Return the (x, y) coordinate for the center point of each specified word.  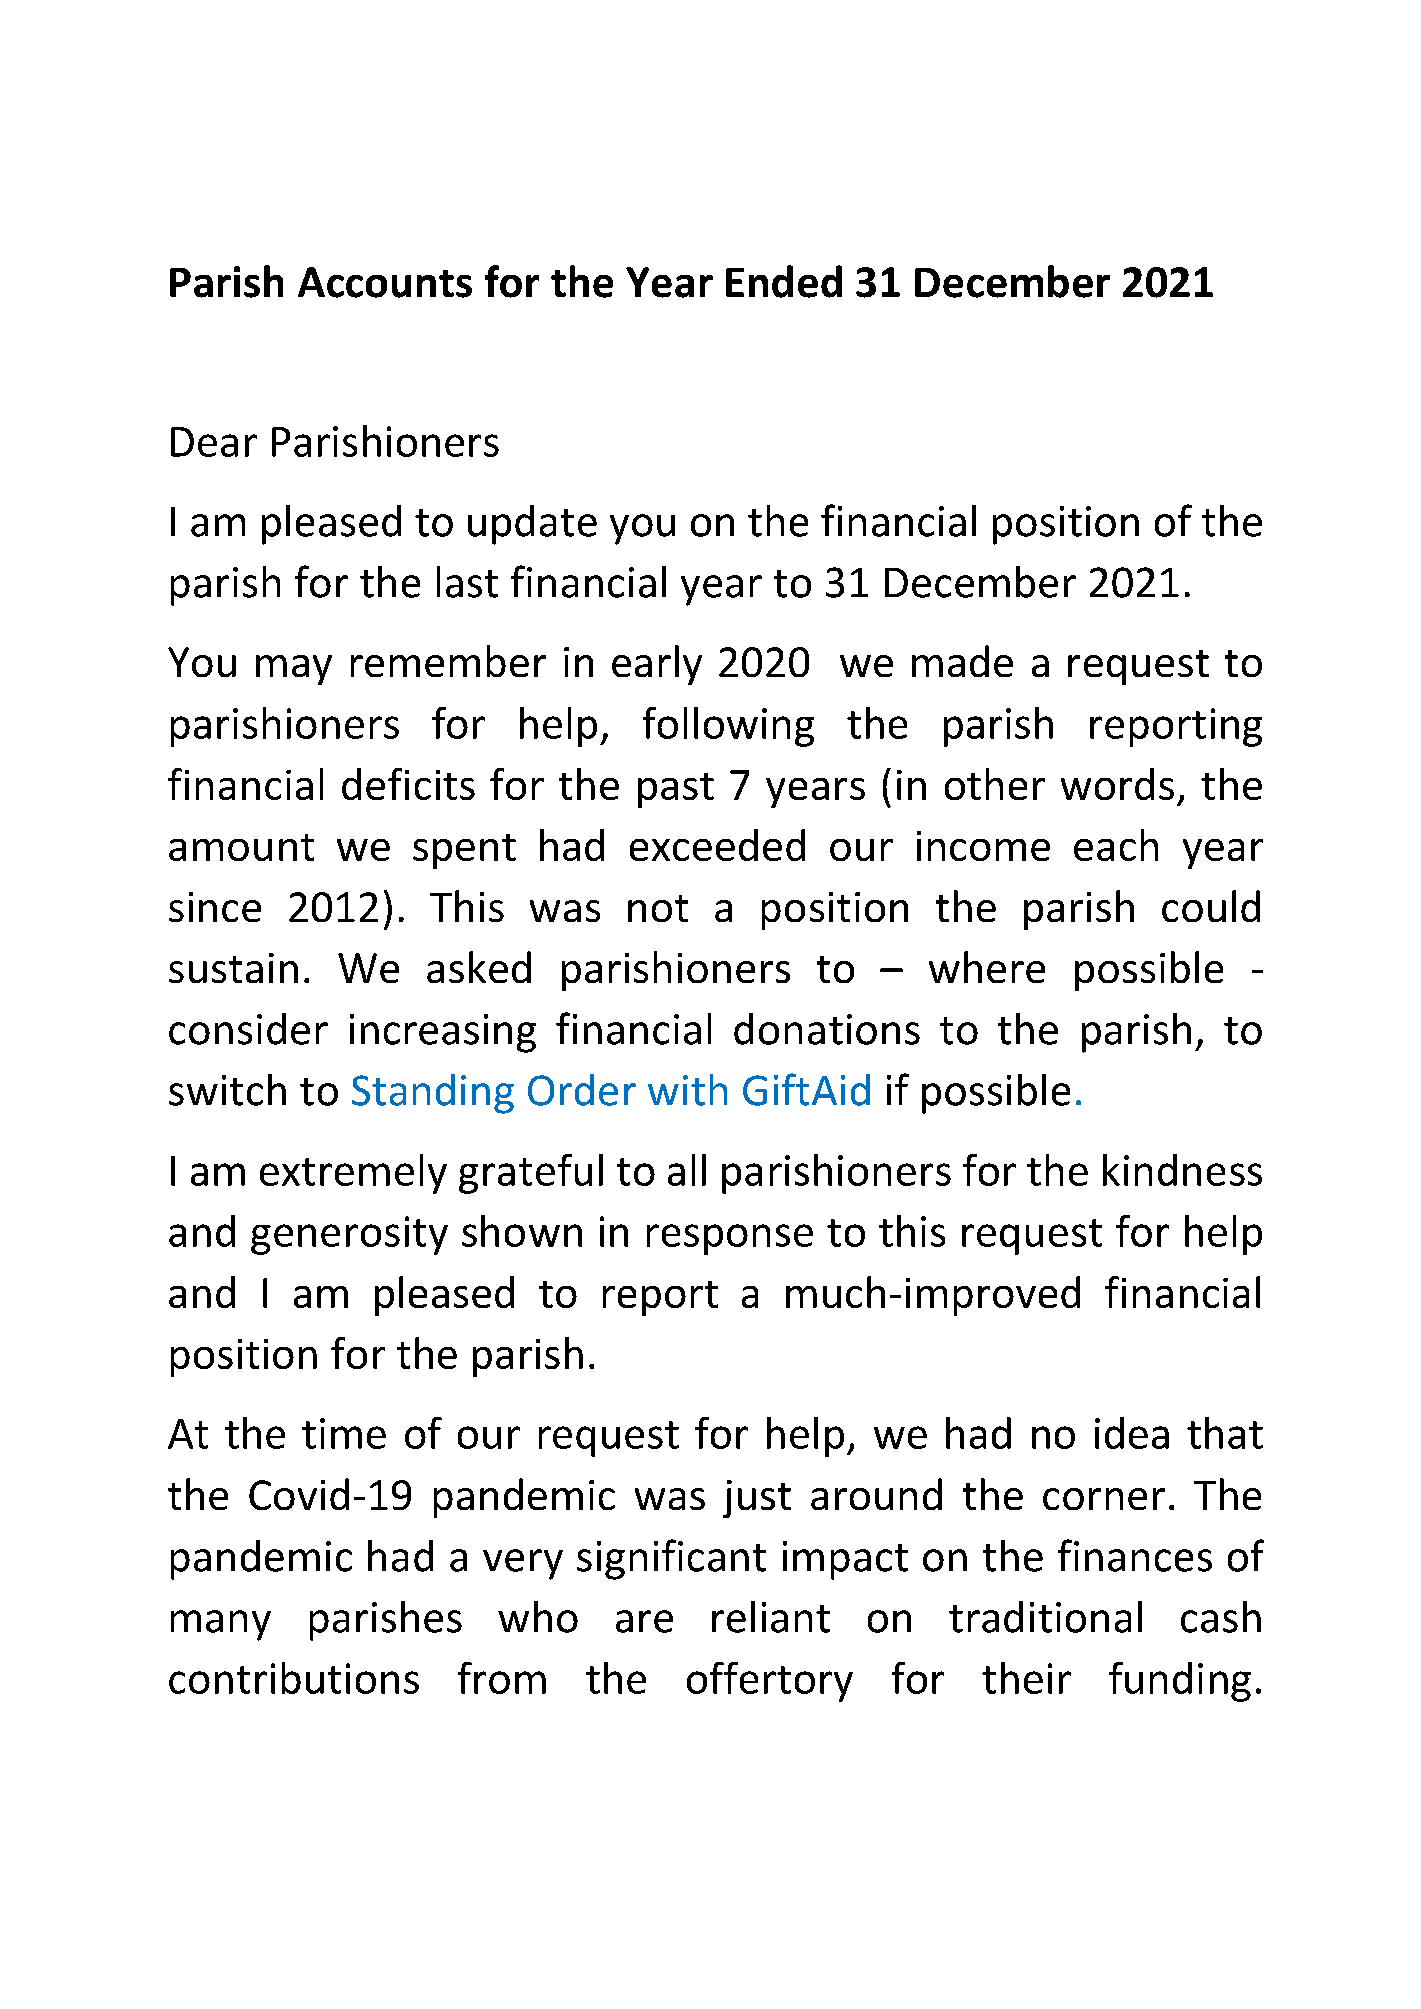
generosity (349, 1235)
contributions (294, 1678)
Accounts (385, 282)
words (1117, 784)
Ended (784, 281)
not (658, 908)
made (962, 661)
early (657, 665)
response (730, 1239)
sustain (233, 968)
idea (1132, 1433)
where (987, 967)
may (294, 670)
